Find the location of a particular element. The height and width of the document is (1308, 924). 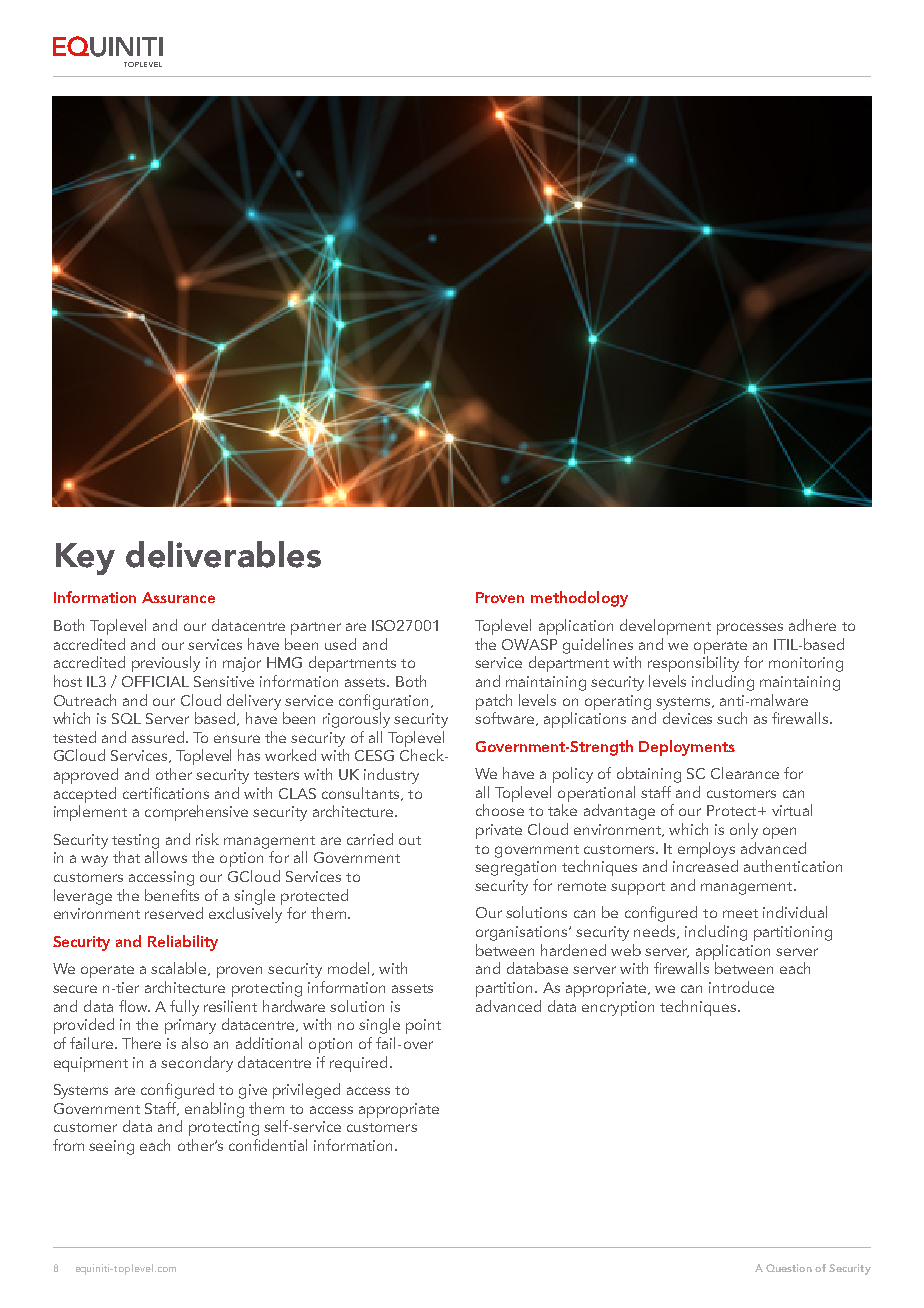

reserved is located at coordinates (174, 913).
